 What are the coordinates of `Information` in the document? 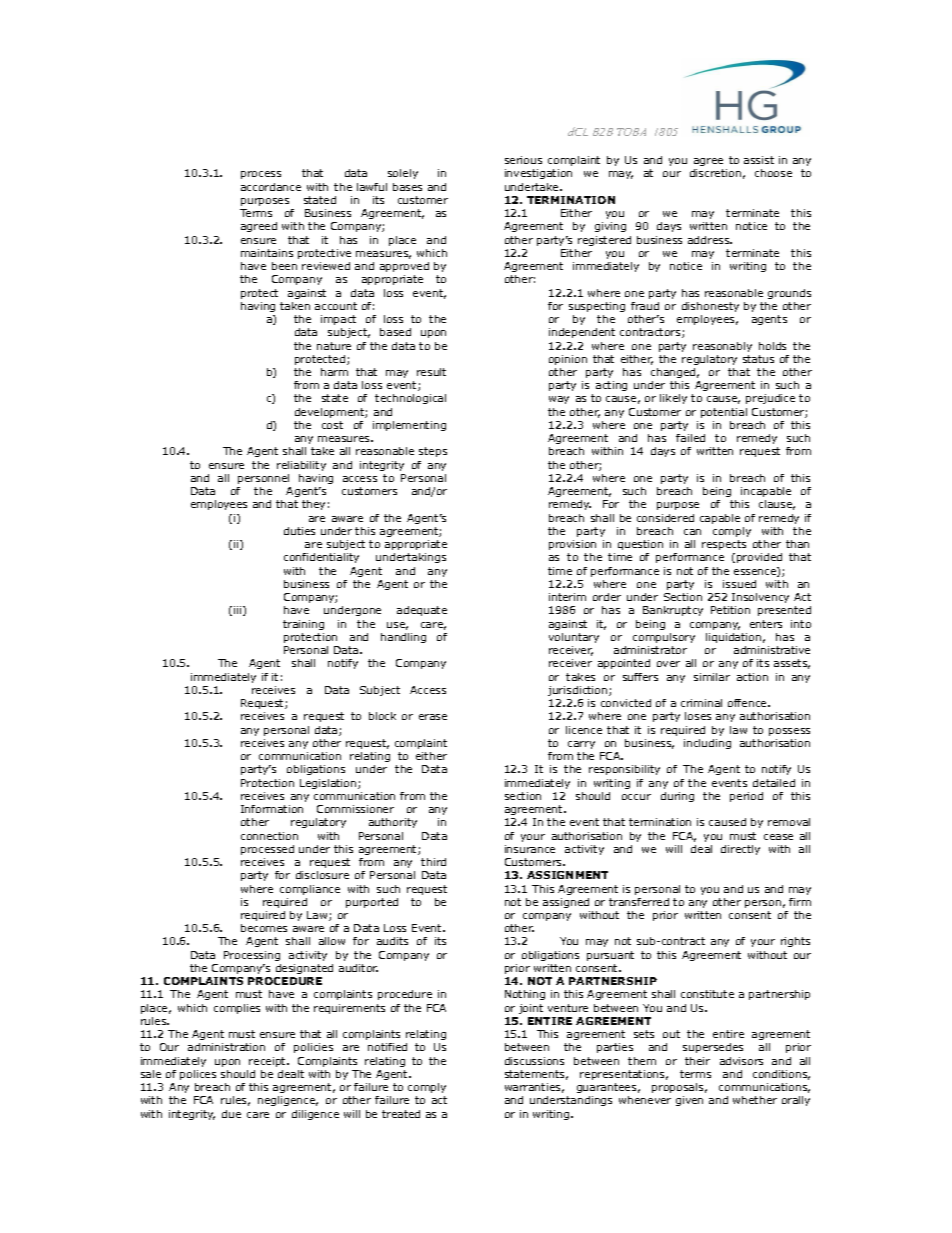 It's located at (272, 809).
